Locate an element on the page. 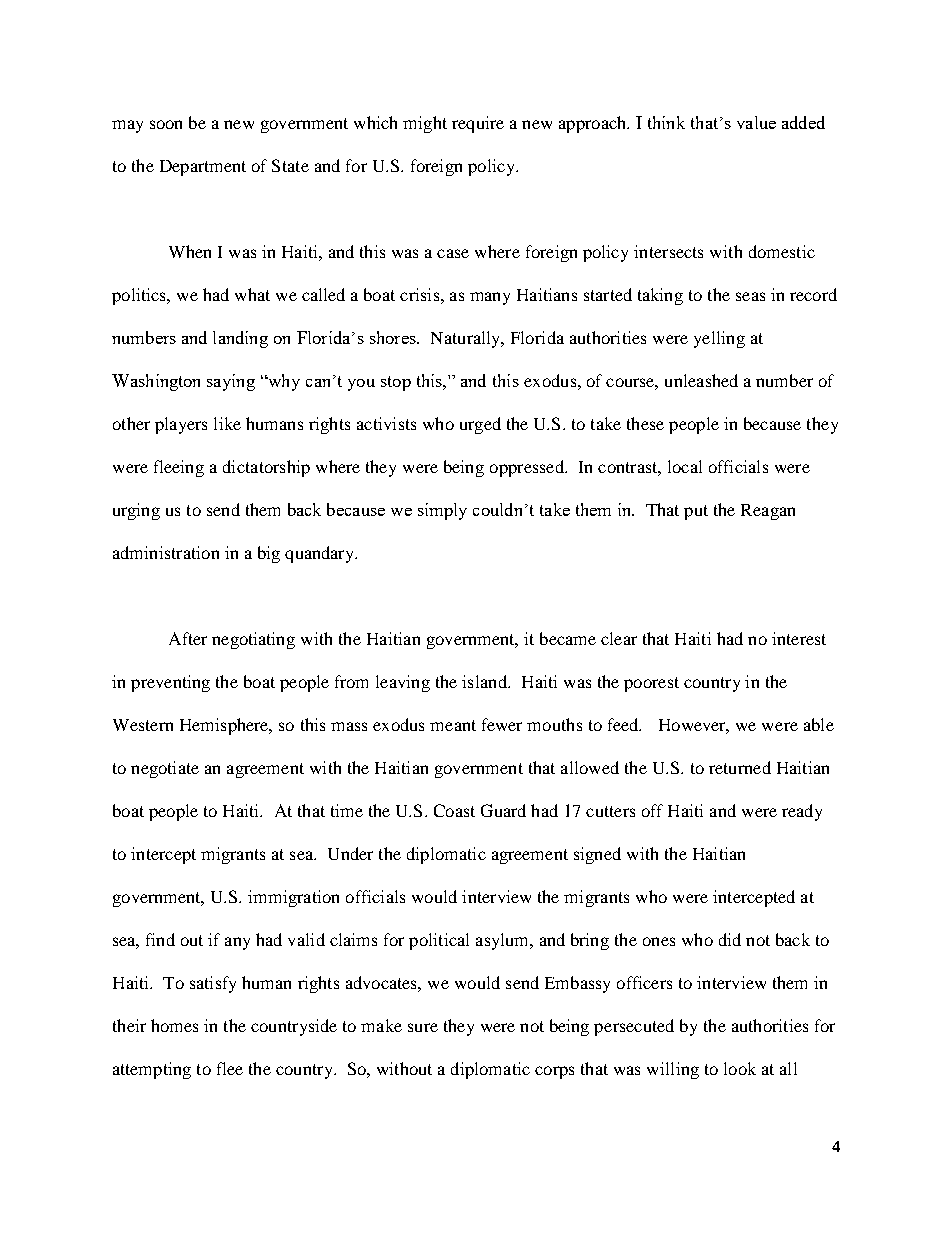 The image size is (952, 1233). Department is located at coordinates (203, 168).
